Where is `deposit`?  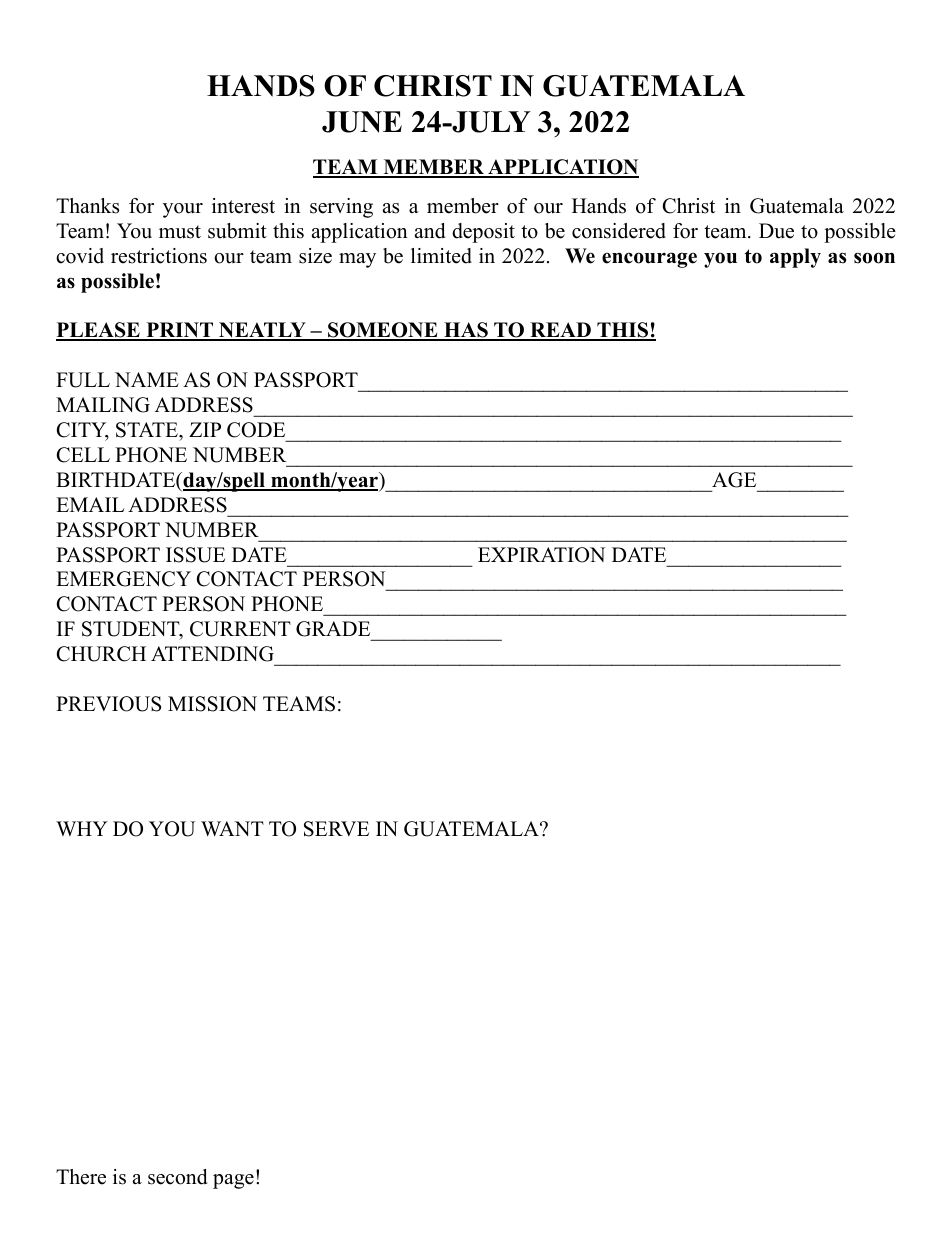 deposit is located at coordinates (483, 233).
